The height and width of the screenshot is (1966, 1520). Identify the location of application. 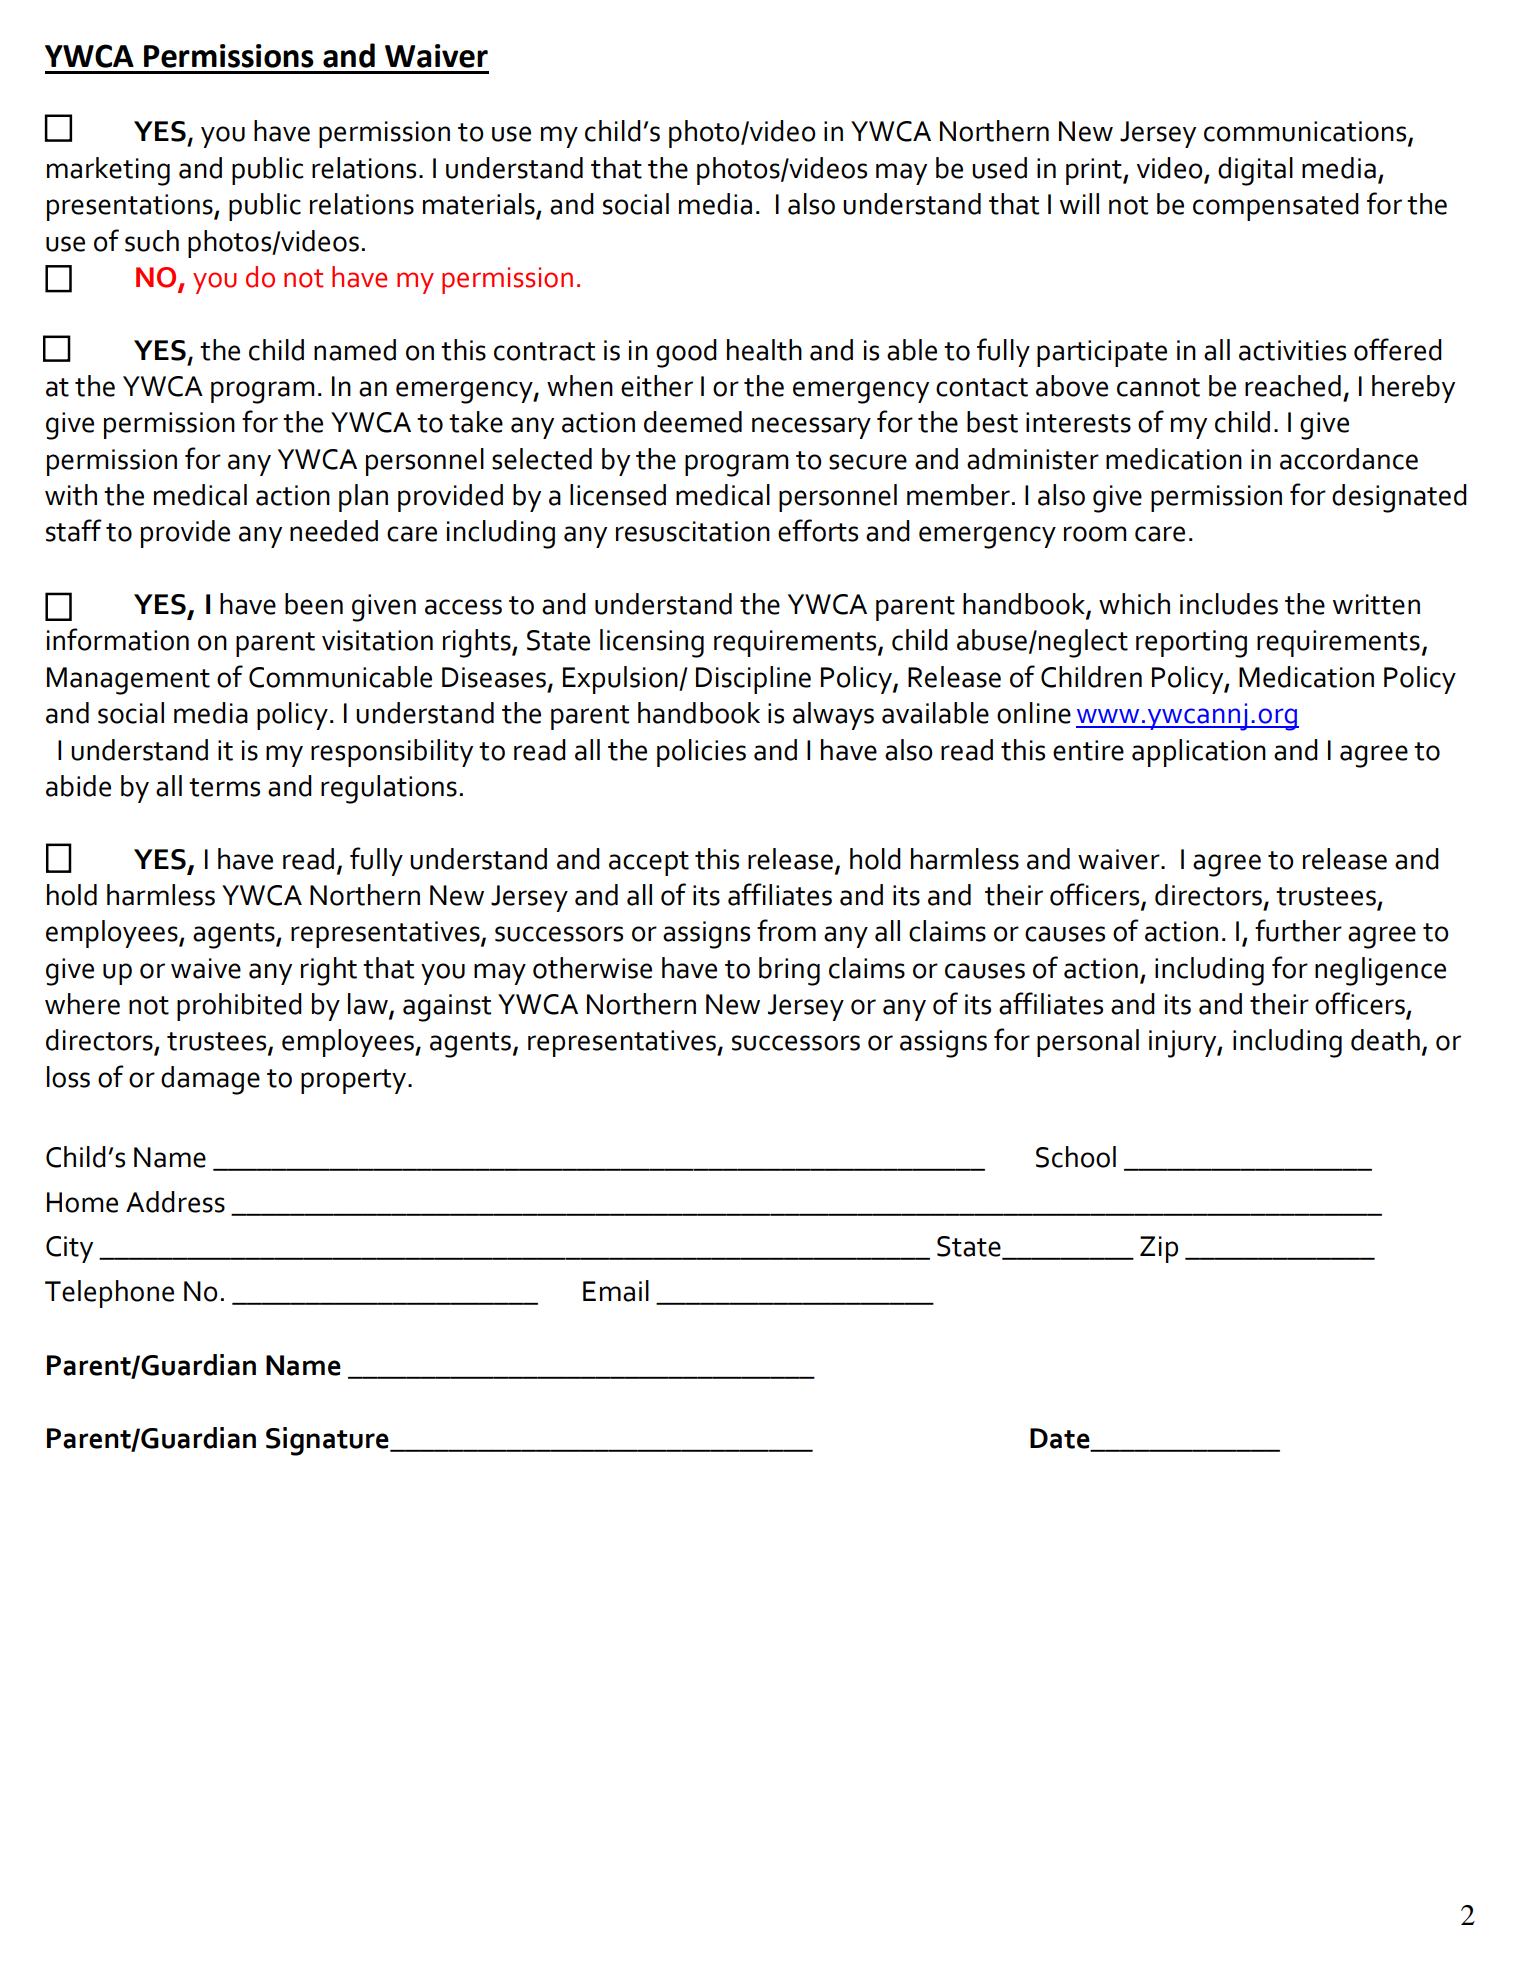
(1199, 753).
